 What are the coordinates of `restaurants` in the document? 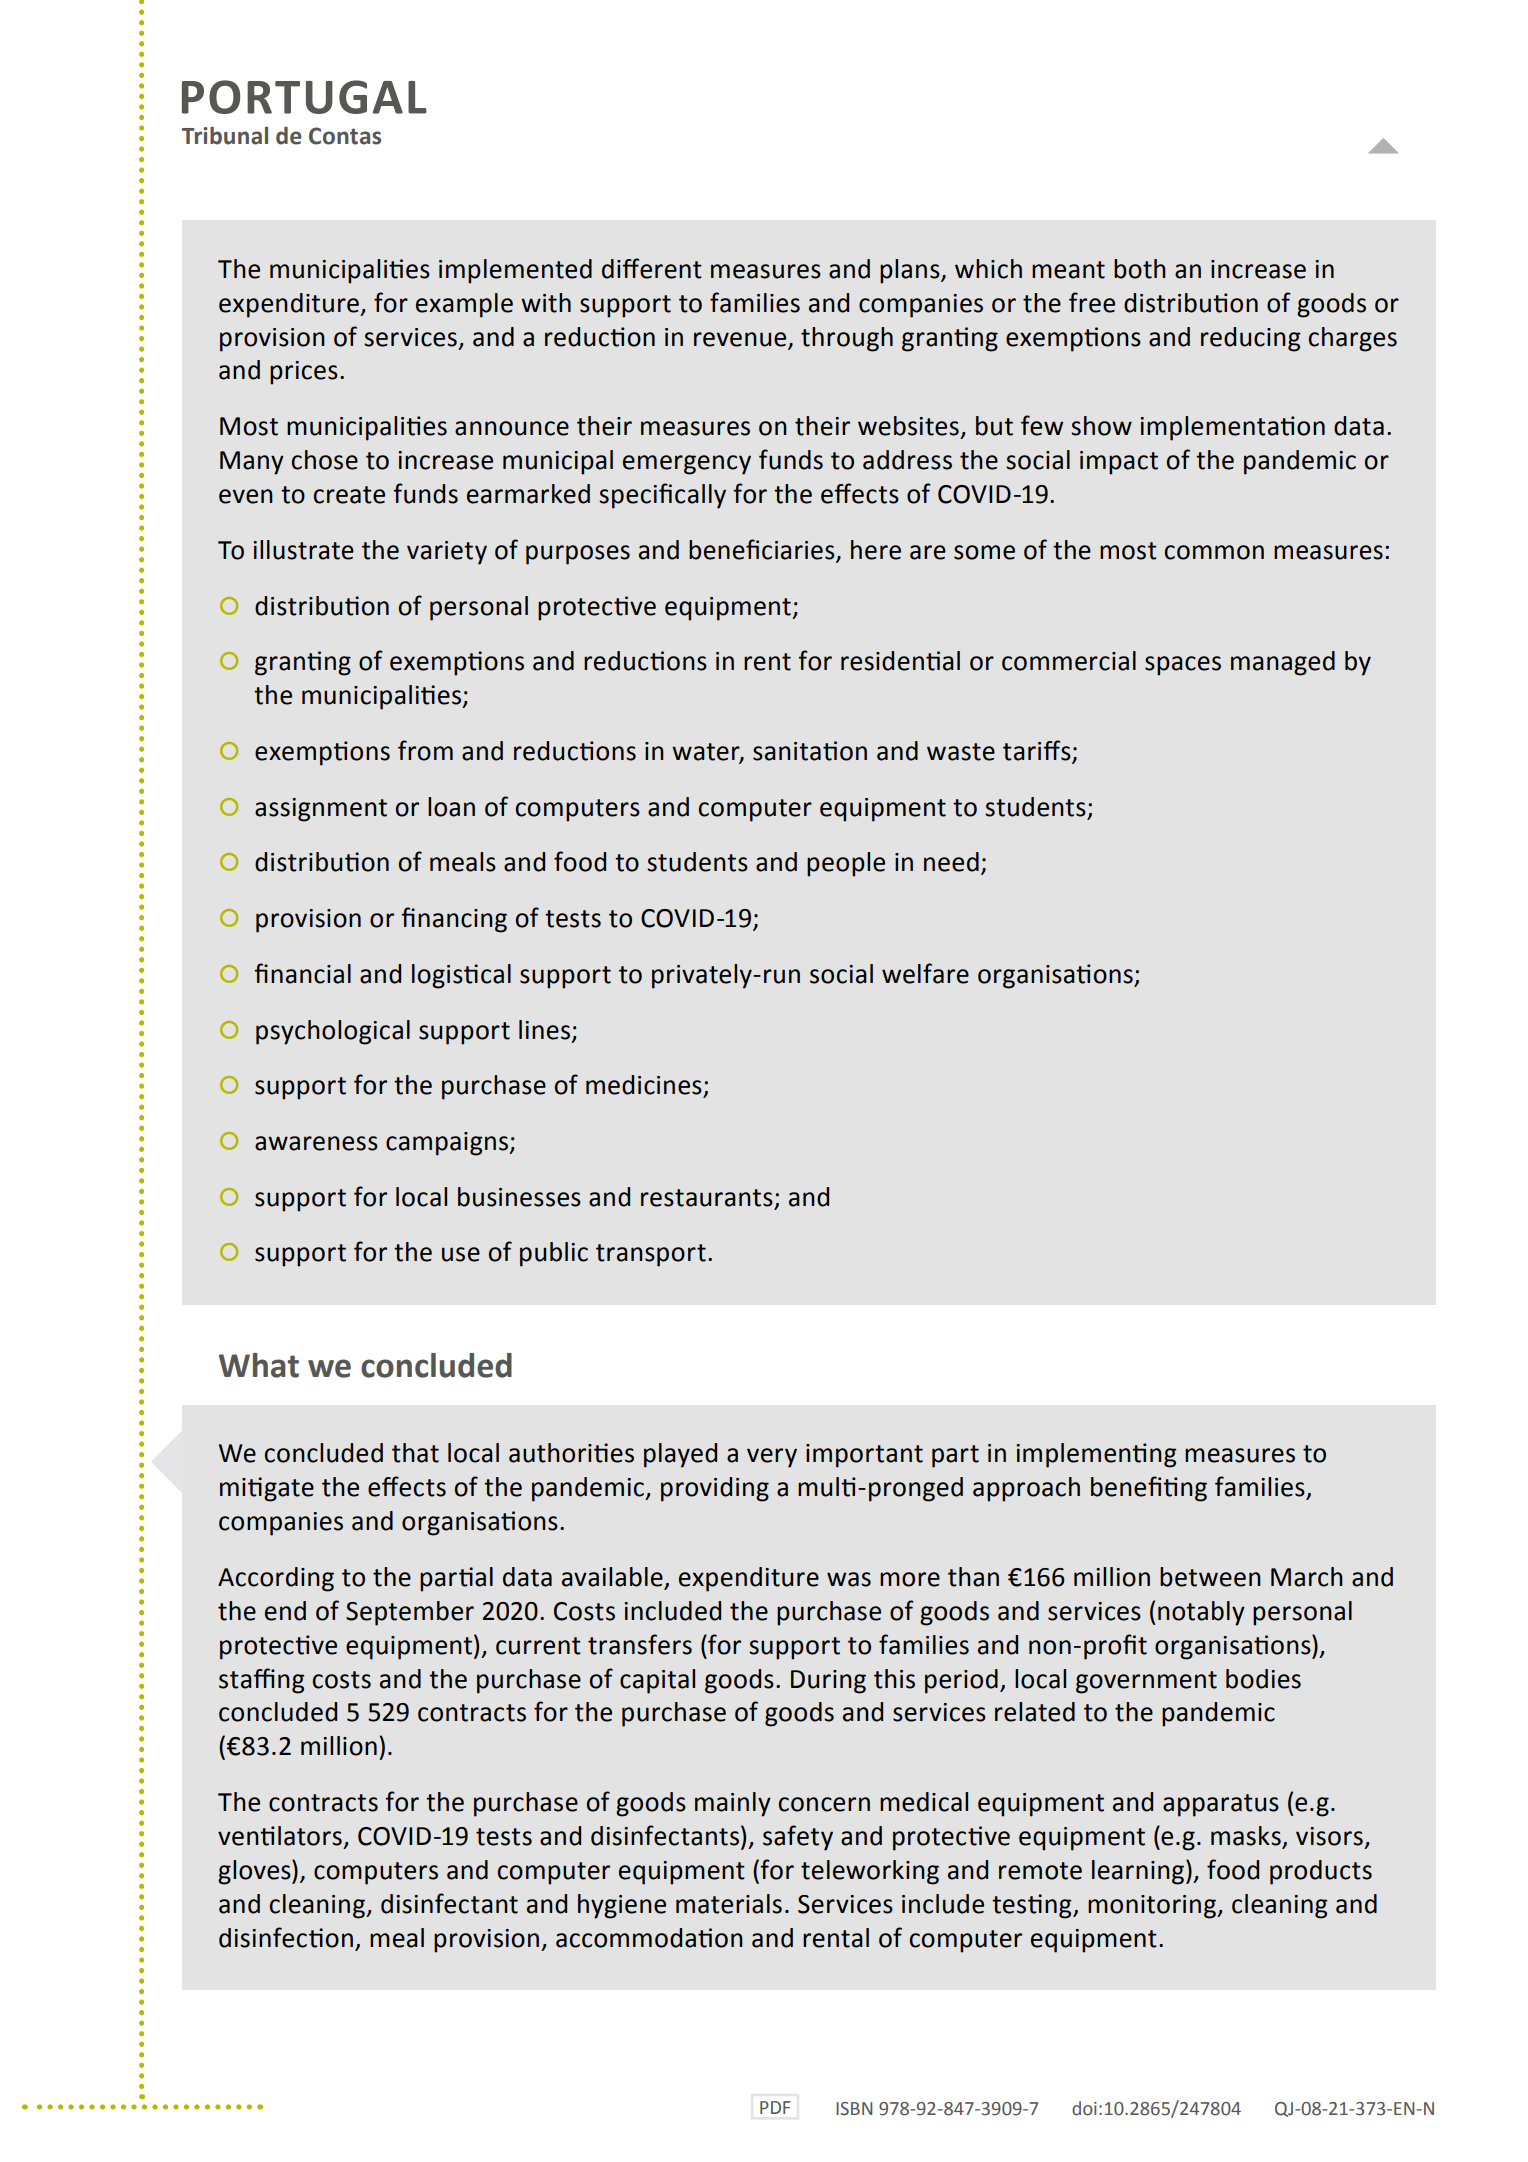 It's located at (707, 1198).
